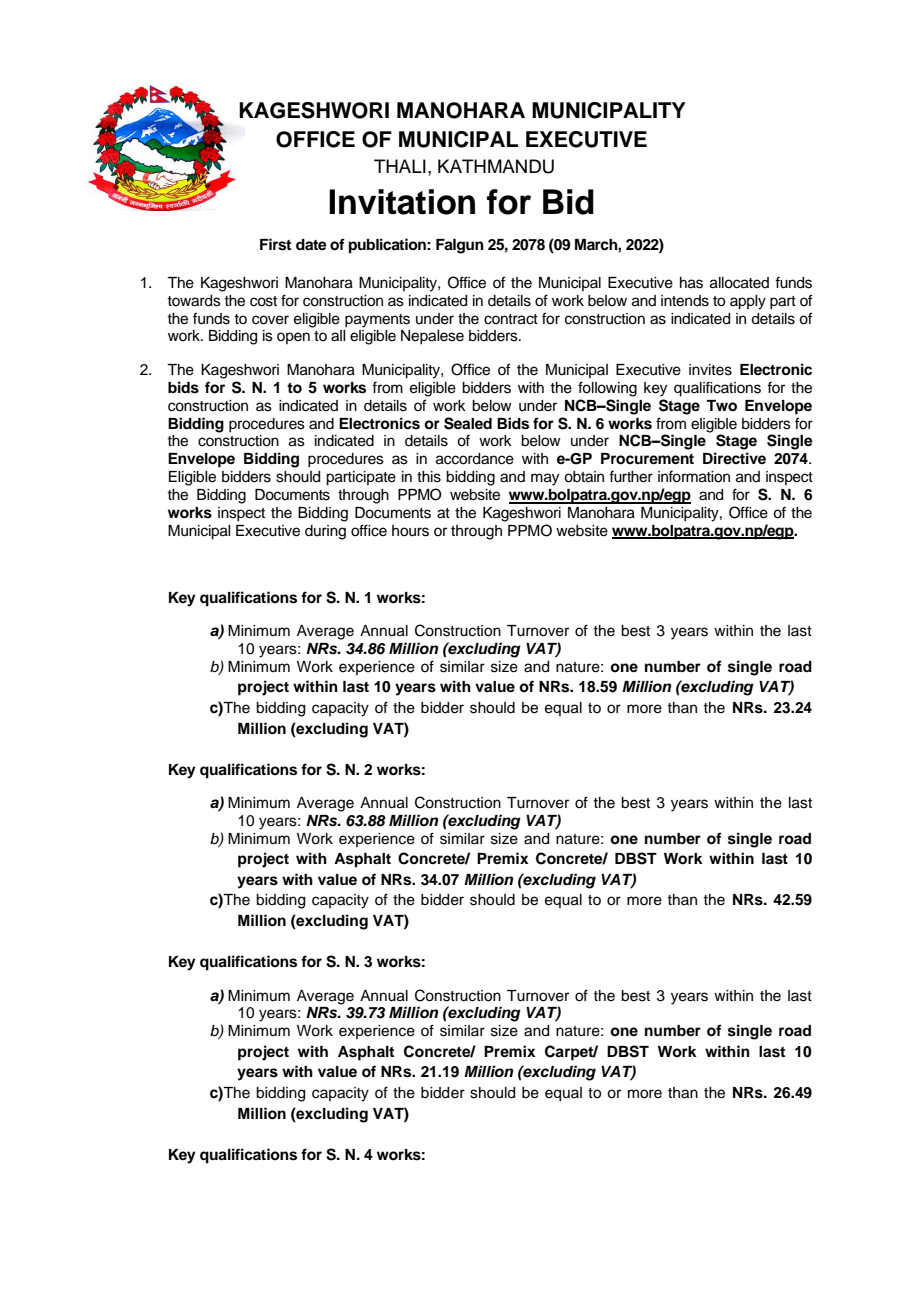  What do you see at coordinates (325, 532) in the screenshot?
I see `during` at bounding box center [325, 532].
